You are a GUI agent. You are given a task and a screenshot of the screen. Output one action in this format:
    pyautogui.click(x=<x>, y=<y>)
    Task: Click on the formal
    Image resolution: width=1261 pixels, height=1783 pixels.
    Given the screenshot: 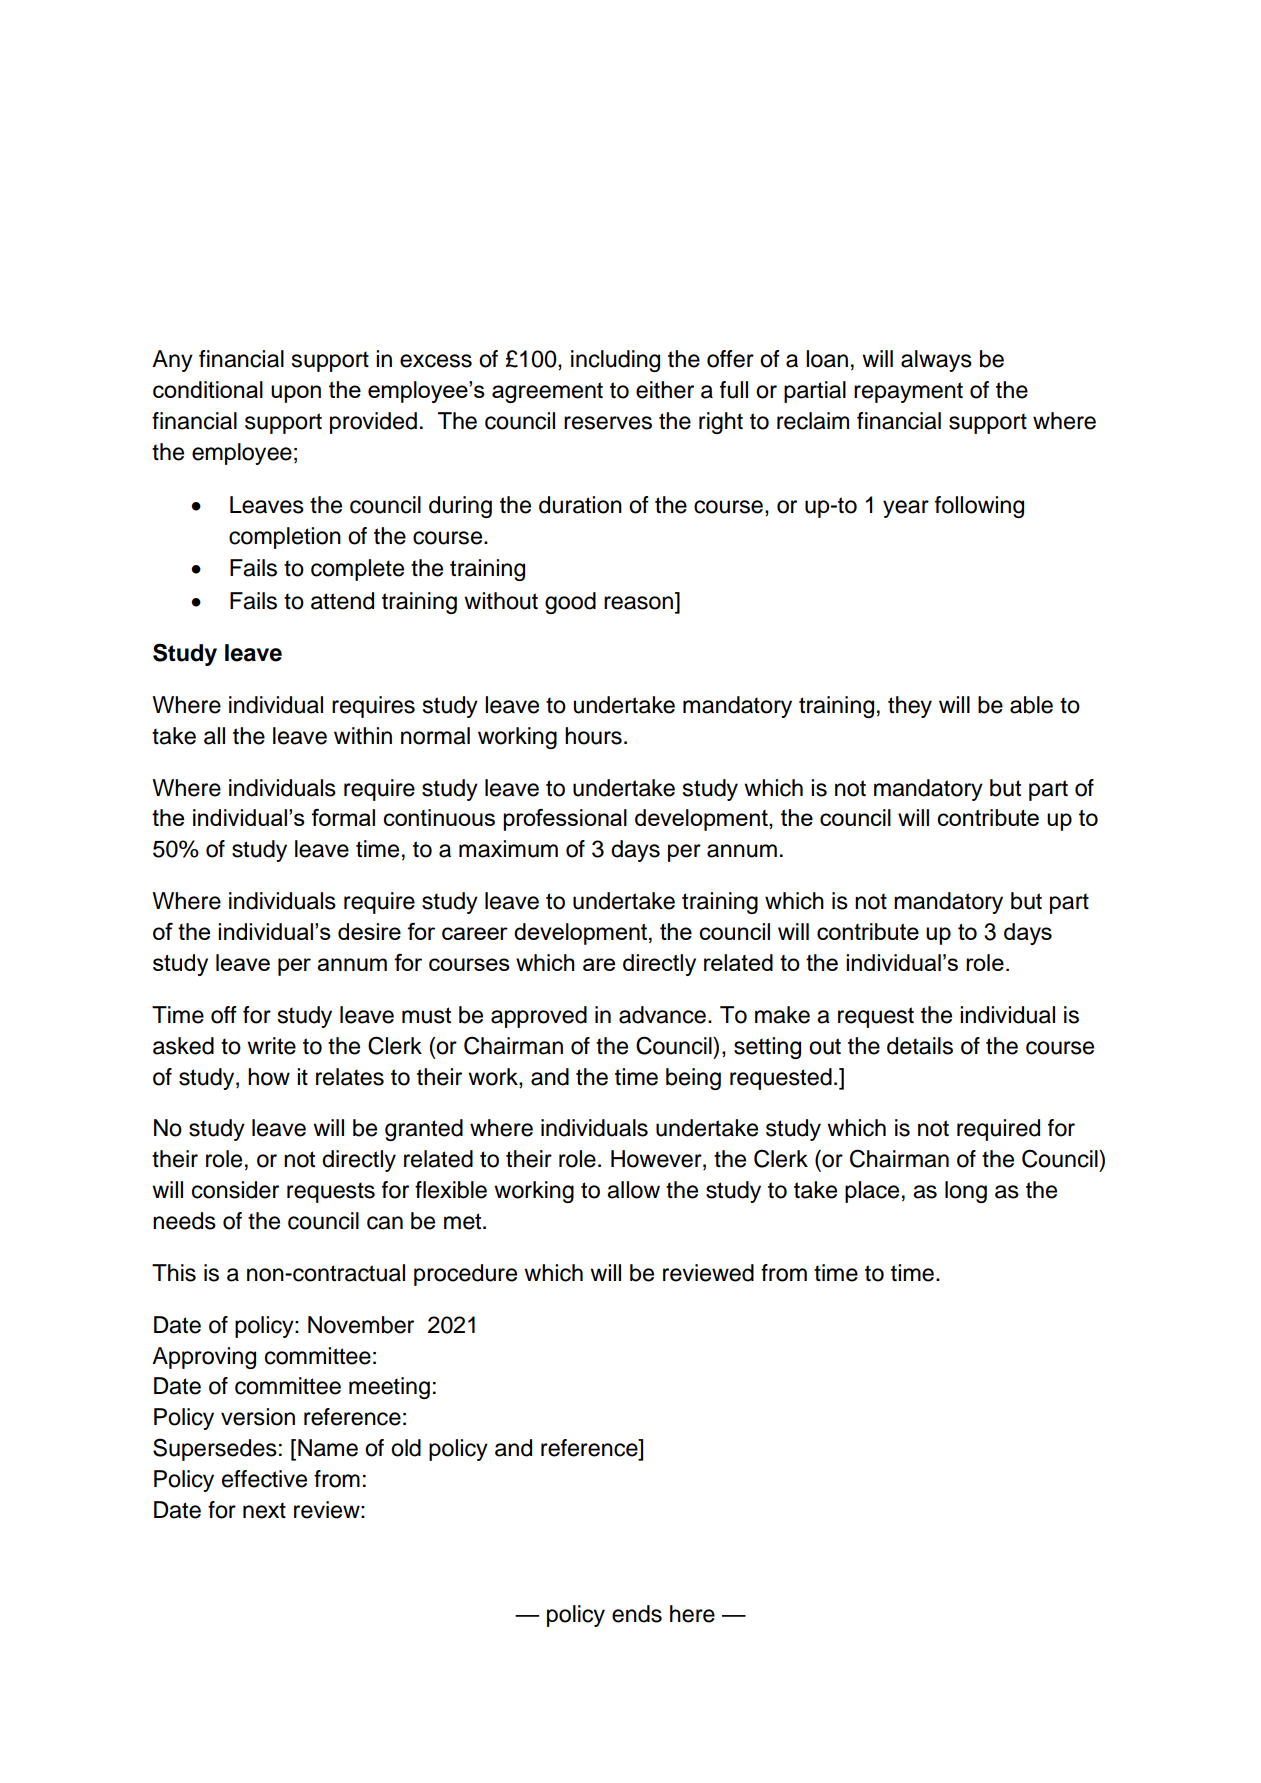 What is the action you would take?
    pyautogui.click(x=343, y=817)
